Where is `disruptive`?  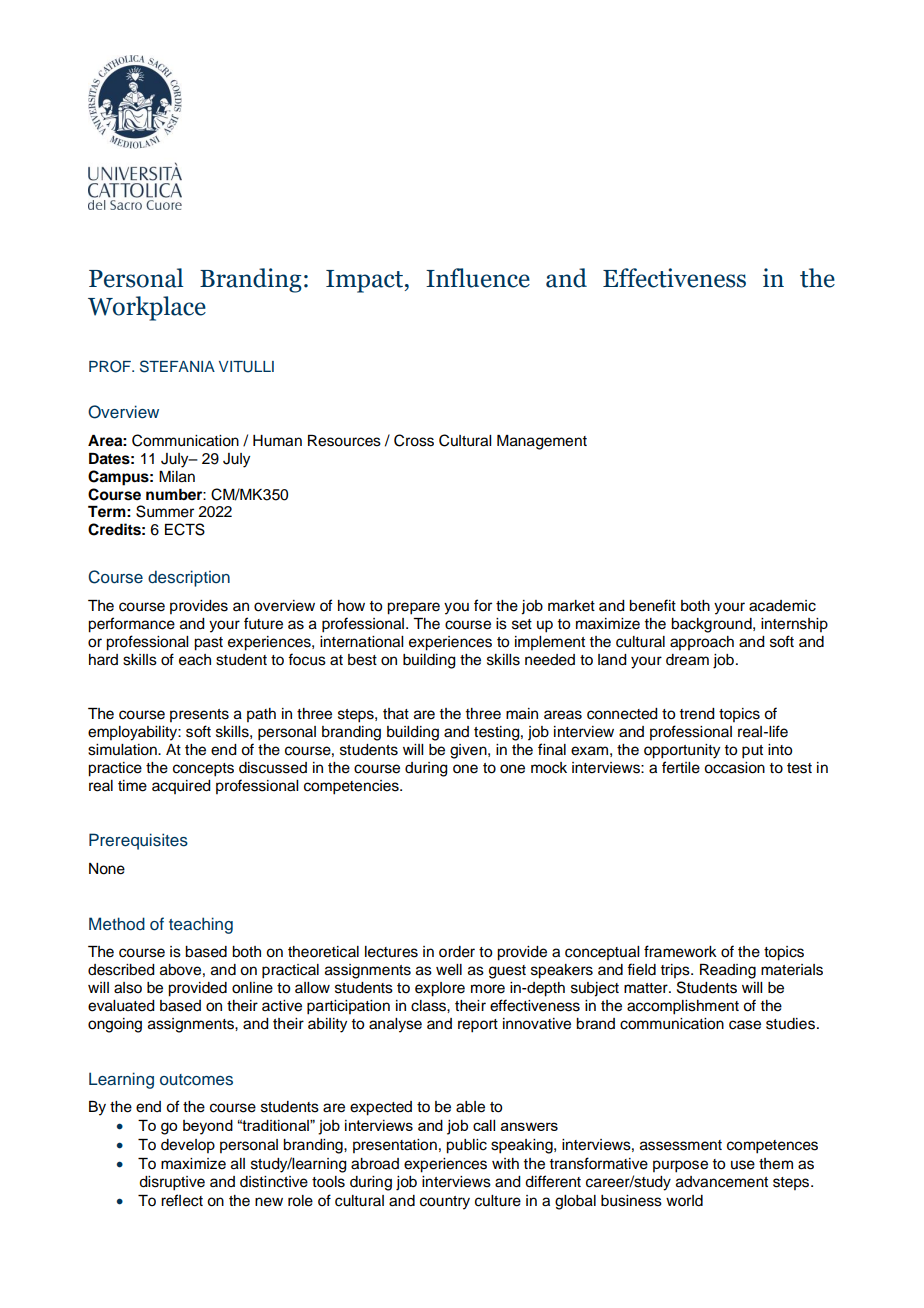 disruptive is located at coordinates (172, 1183).
